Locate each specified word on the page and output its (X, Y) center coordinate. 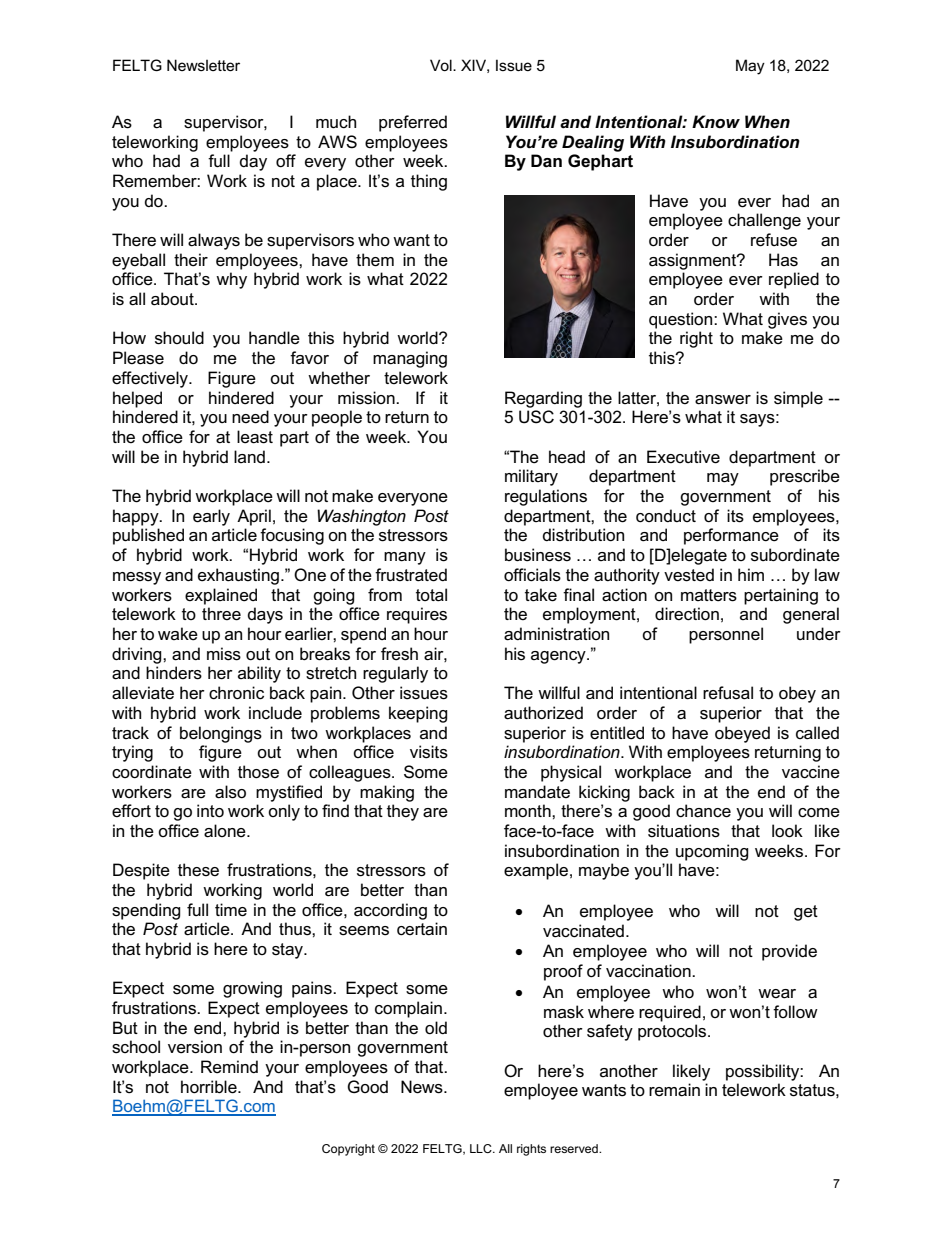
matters (709, 595)
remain (674, 1090)
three (221, 614)
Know (716, 121)
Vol (442, 65)
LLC (482, 1148)
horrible (210, 1087)
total (431, 595)
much (336, 122)
